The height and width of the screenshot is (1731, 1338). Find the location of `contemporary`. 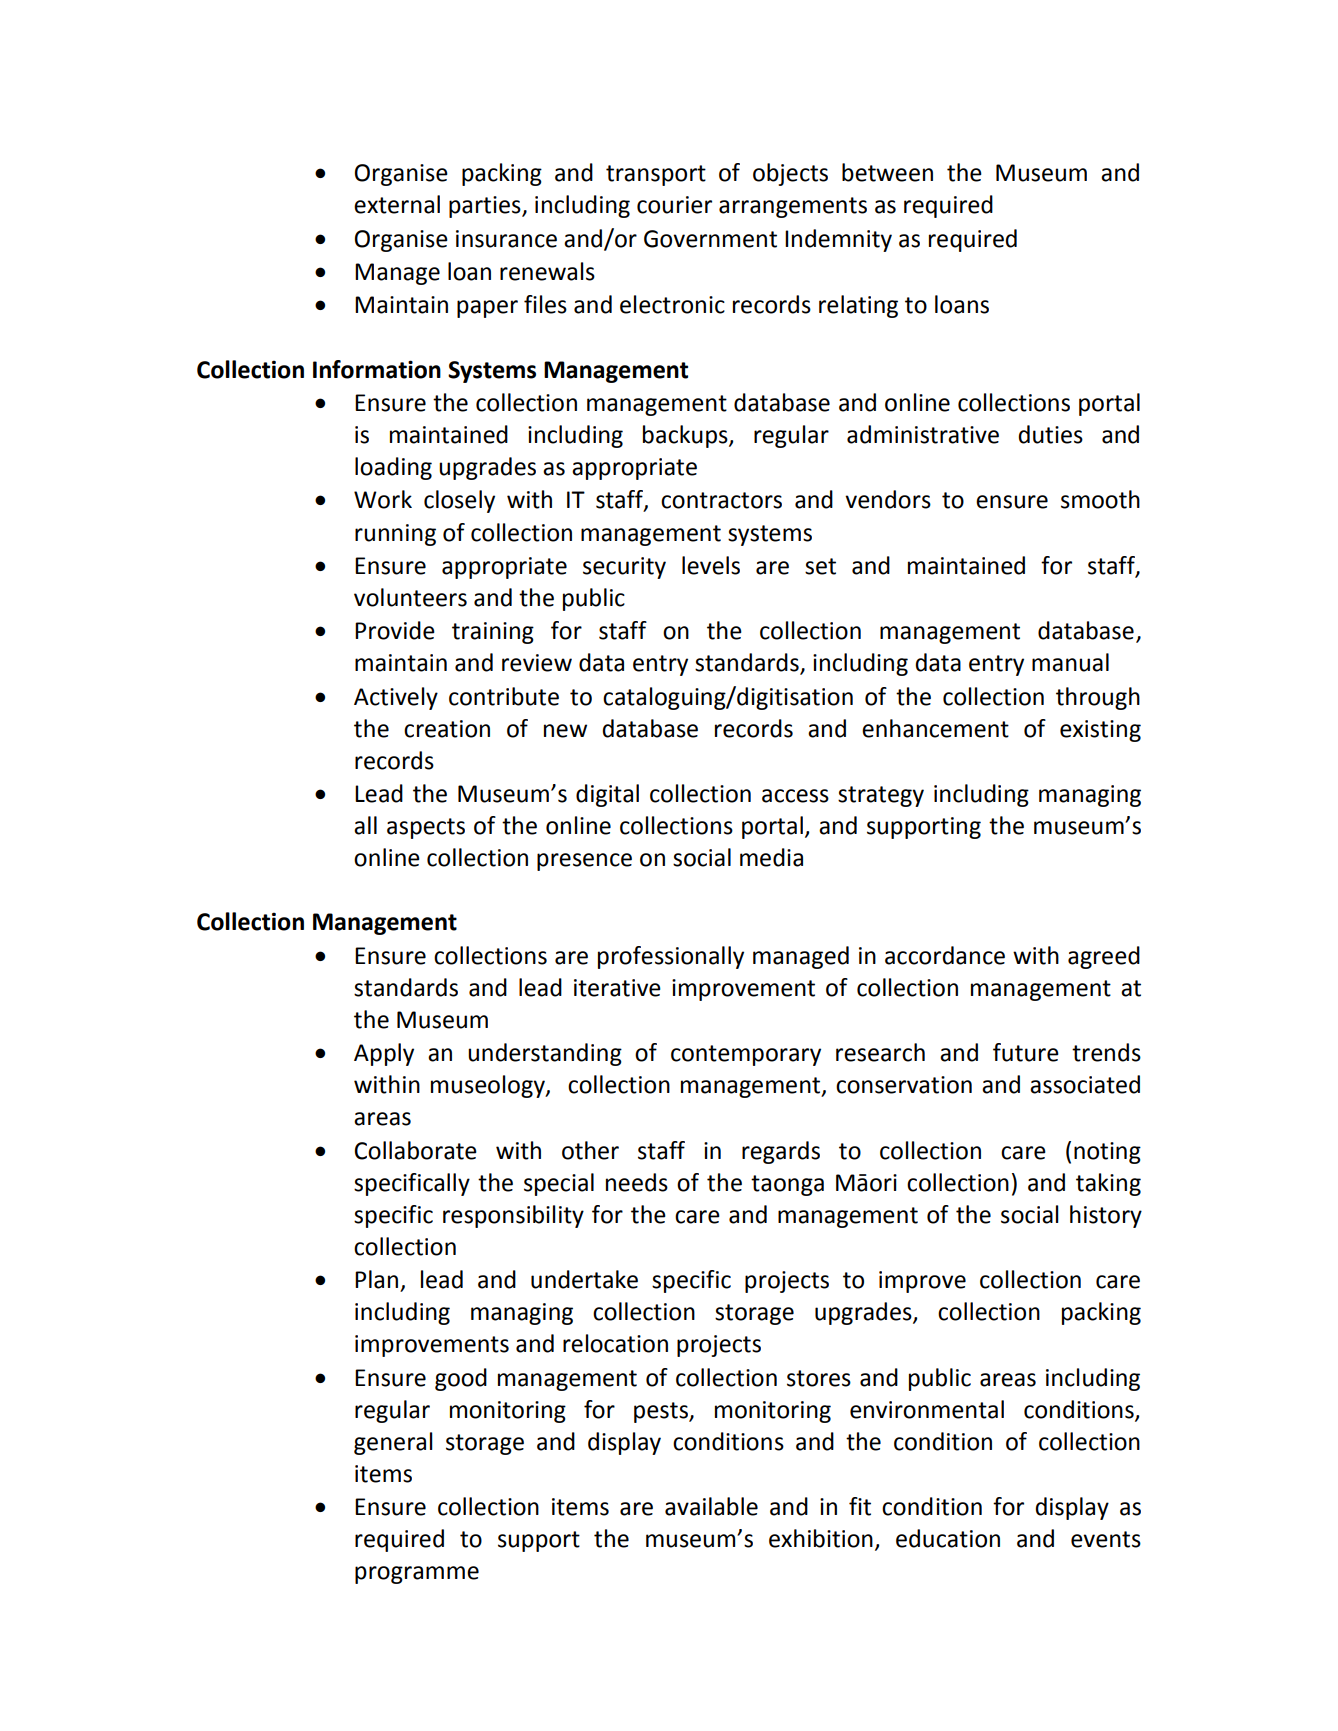

contemporary is located at coordinates (746, 1055).
